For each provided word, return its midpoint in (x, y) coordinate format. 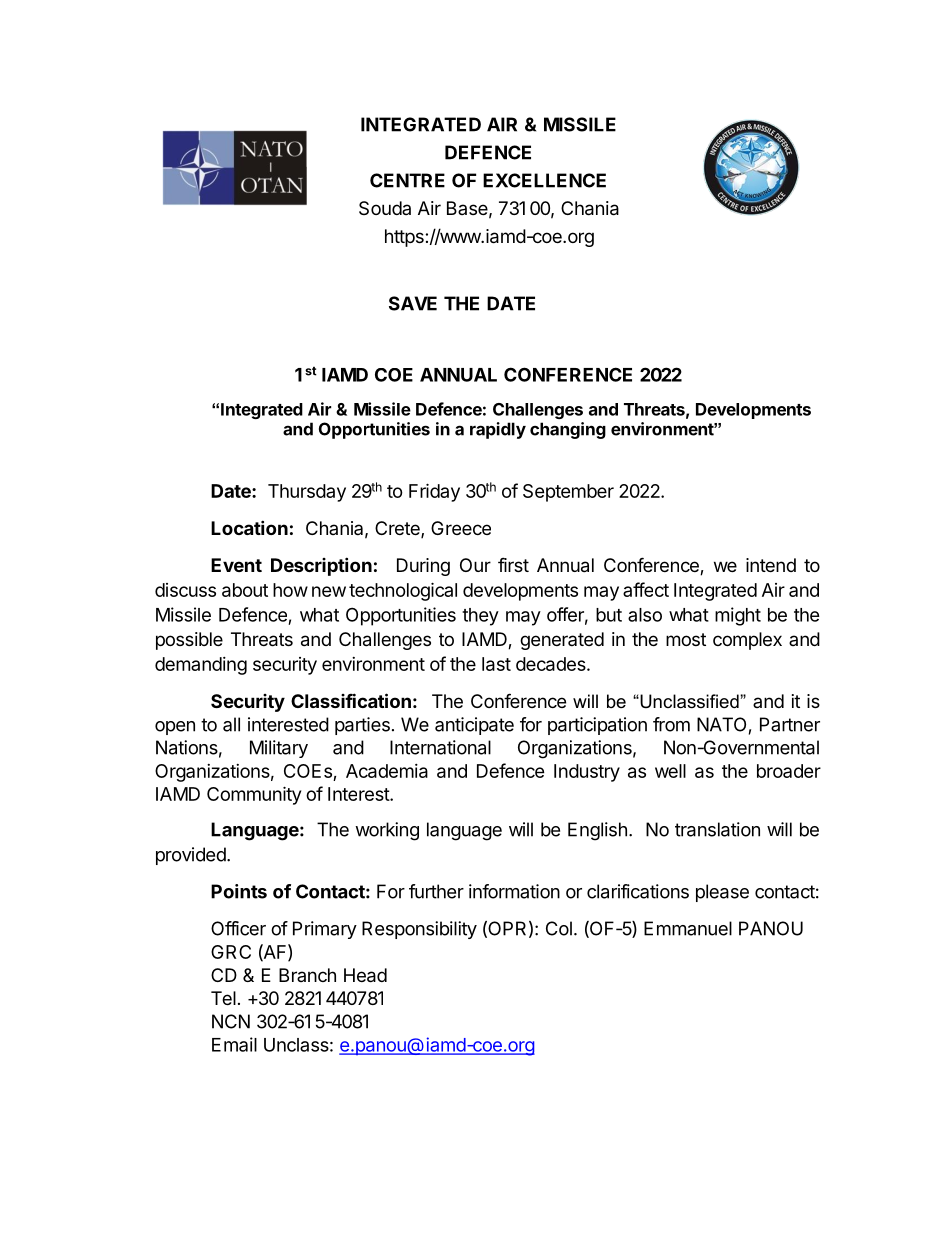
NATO (721, 724)
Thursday (307, 493)
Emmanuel (688, 928)
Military (279, 749)
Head (365, 975)
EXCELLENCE (544, 180)
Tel (223, 998)
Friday (434, 492)
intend (771, 565)
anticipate (474, 726)
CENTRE (407, 180)
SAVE (413, 303)
